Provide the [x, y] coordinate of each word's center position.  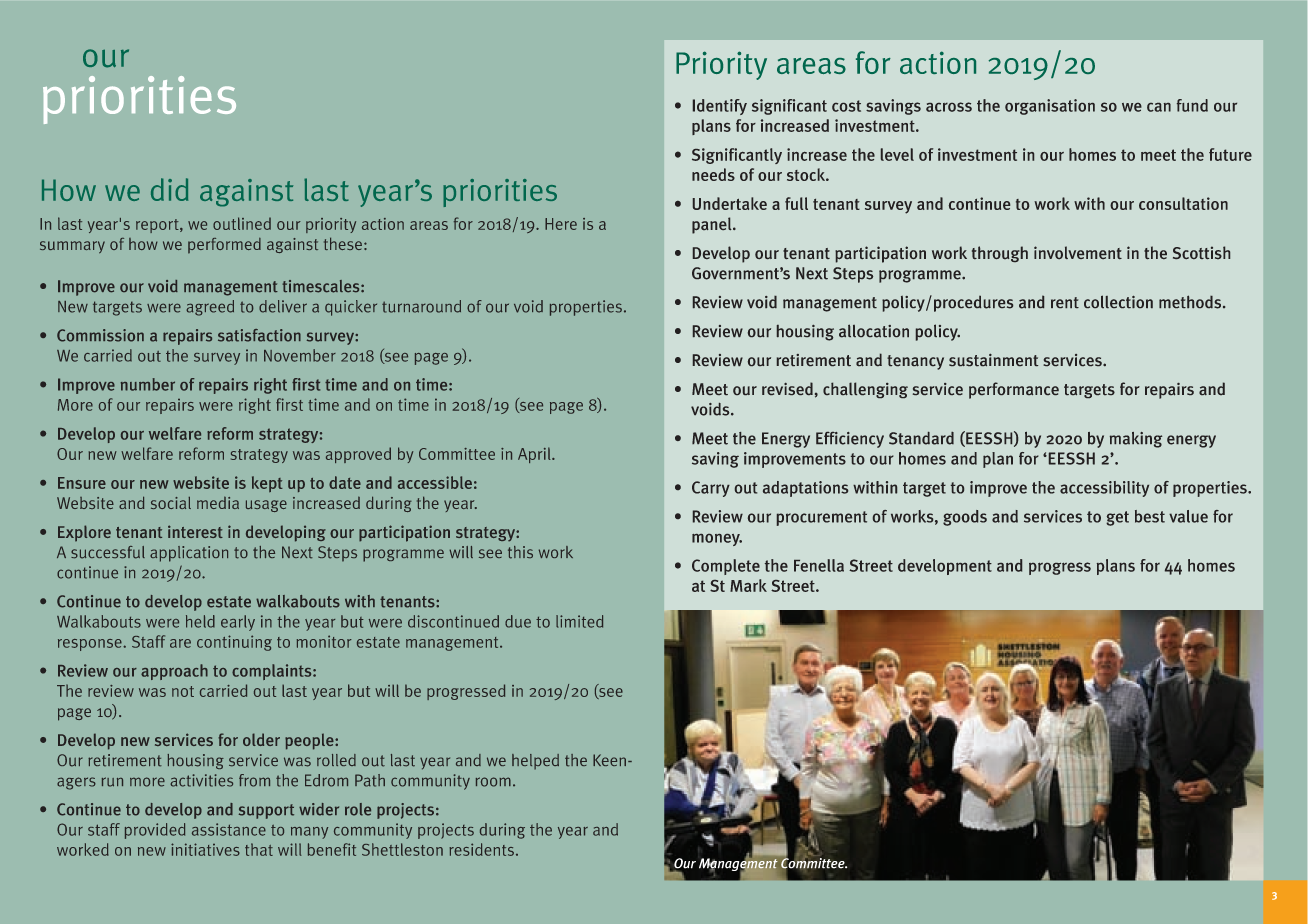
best [1150, 516]
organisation [1050, 107]
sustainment [993, 360]
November [300, 355]
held [200, 621]
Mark [748, 585]
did [169, 189]
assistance [229, 829]
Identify [720, 107]
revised [787, 388]
